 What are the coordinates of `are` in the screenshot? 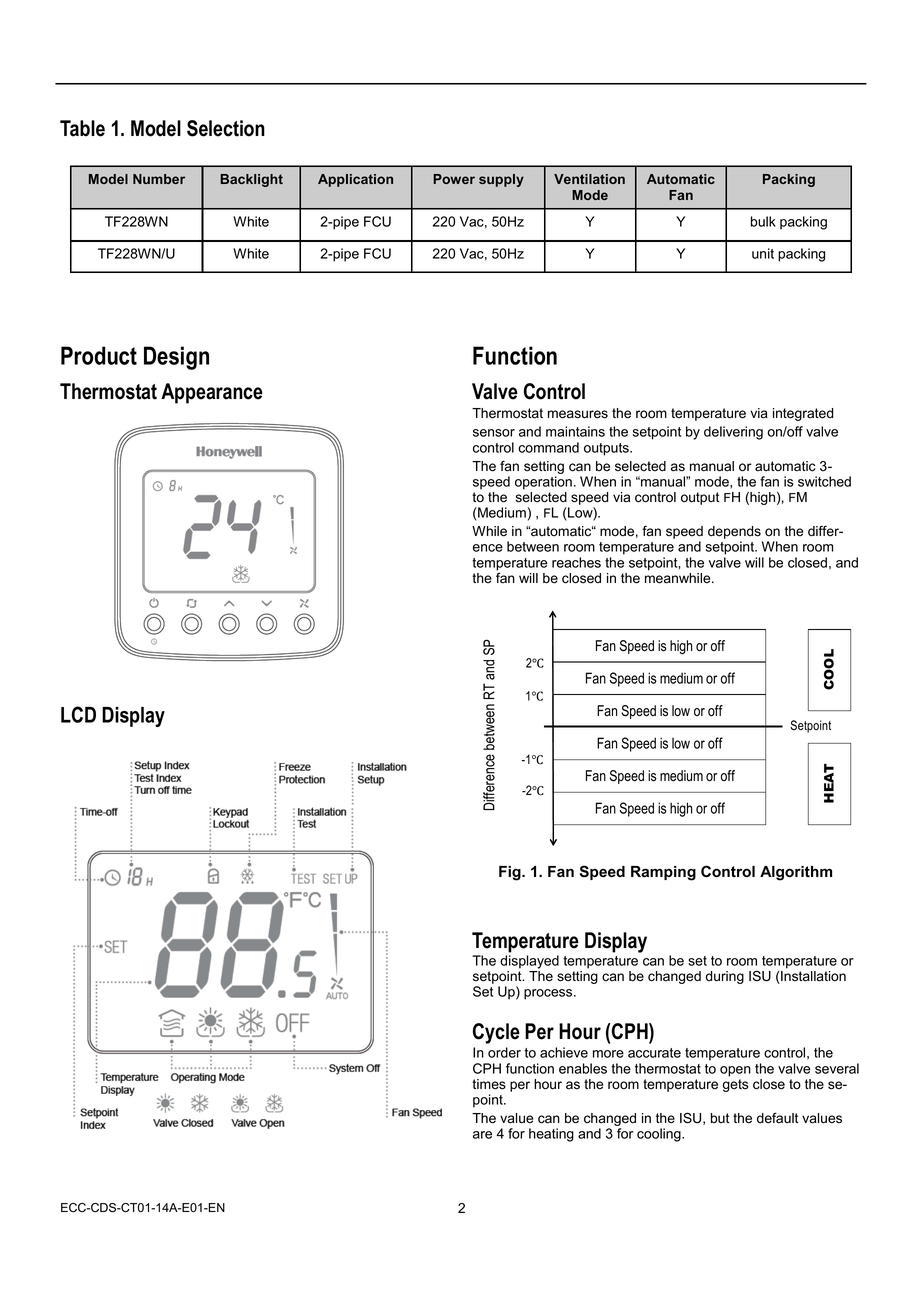 It's located at (482, 1135).
